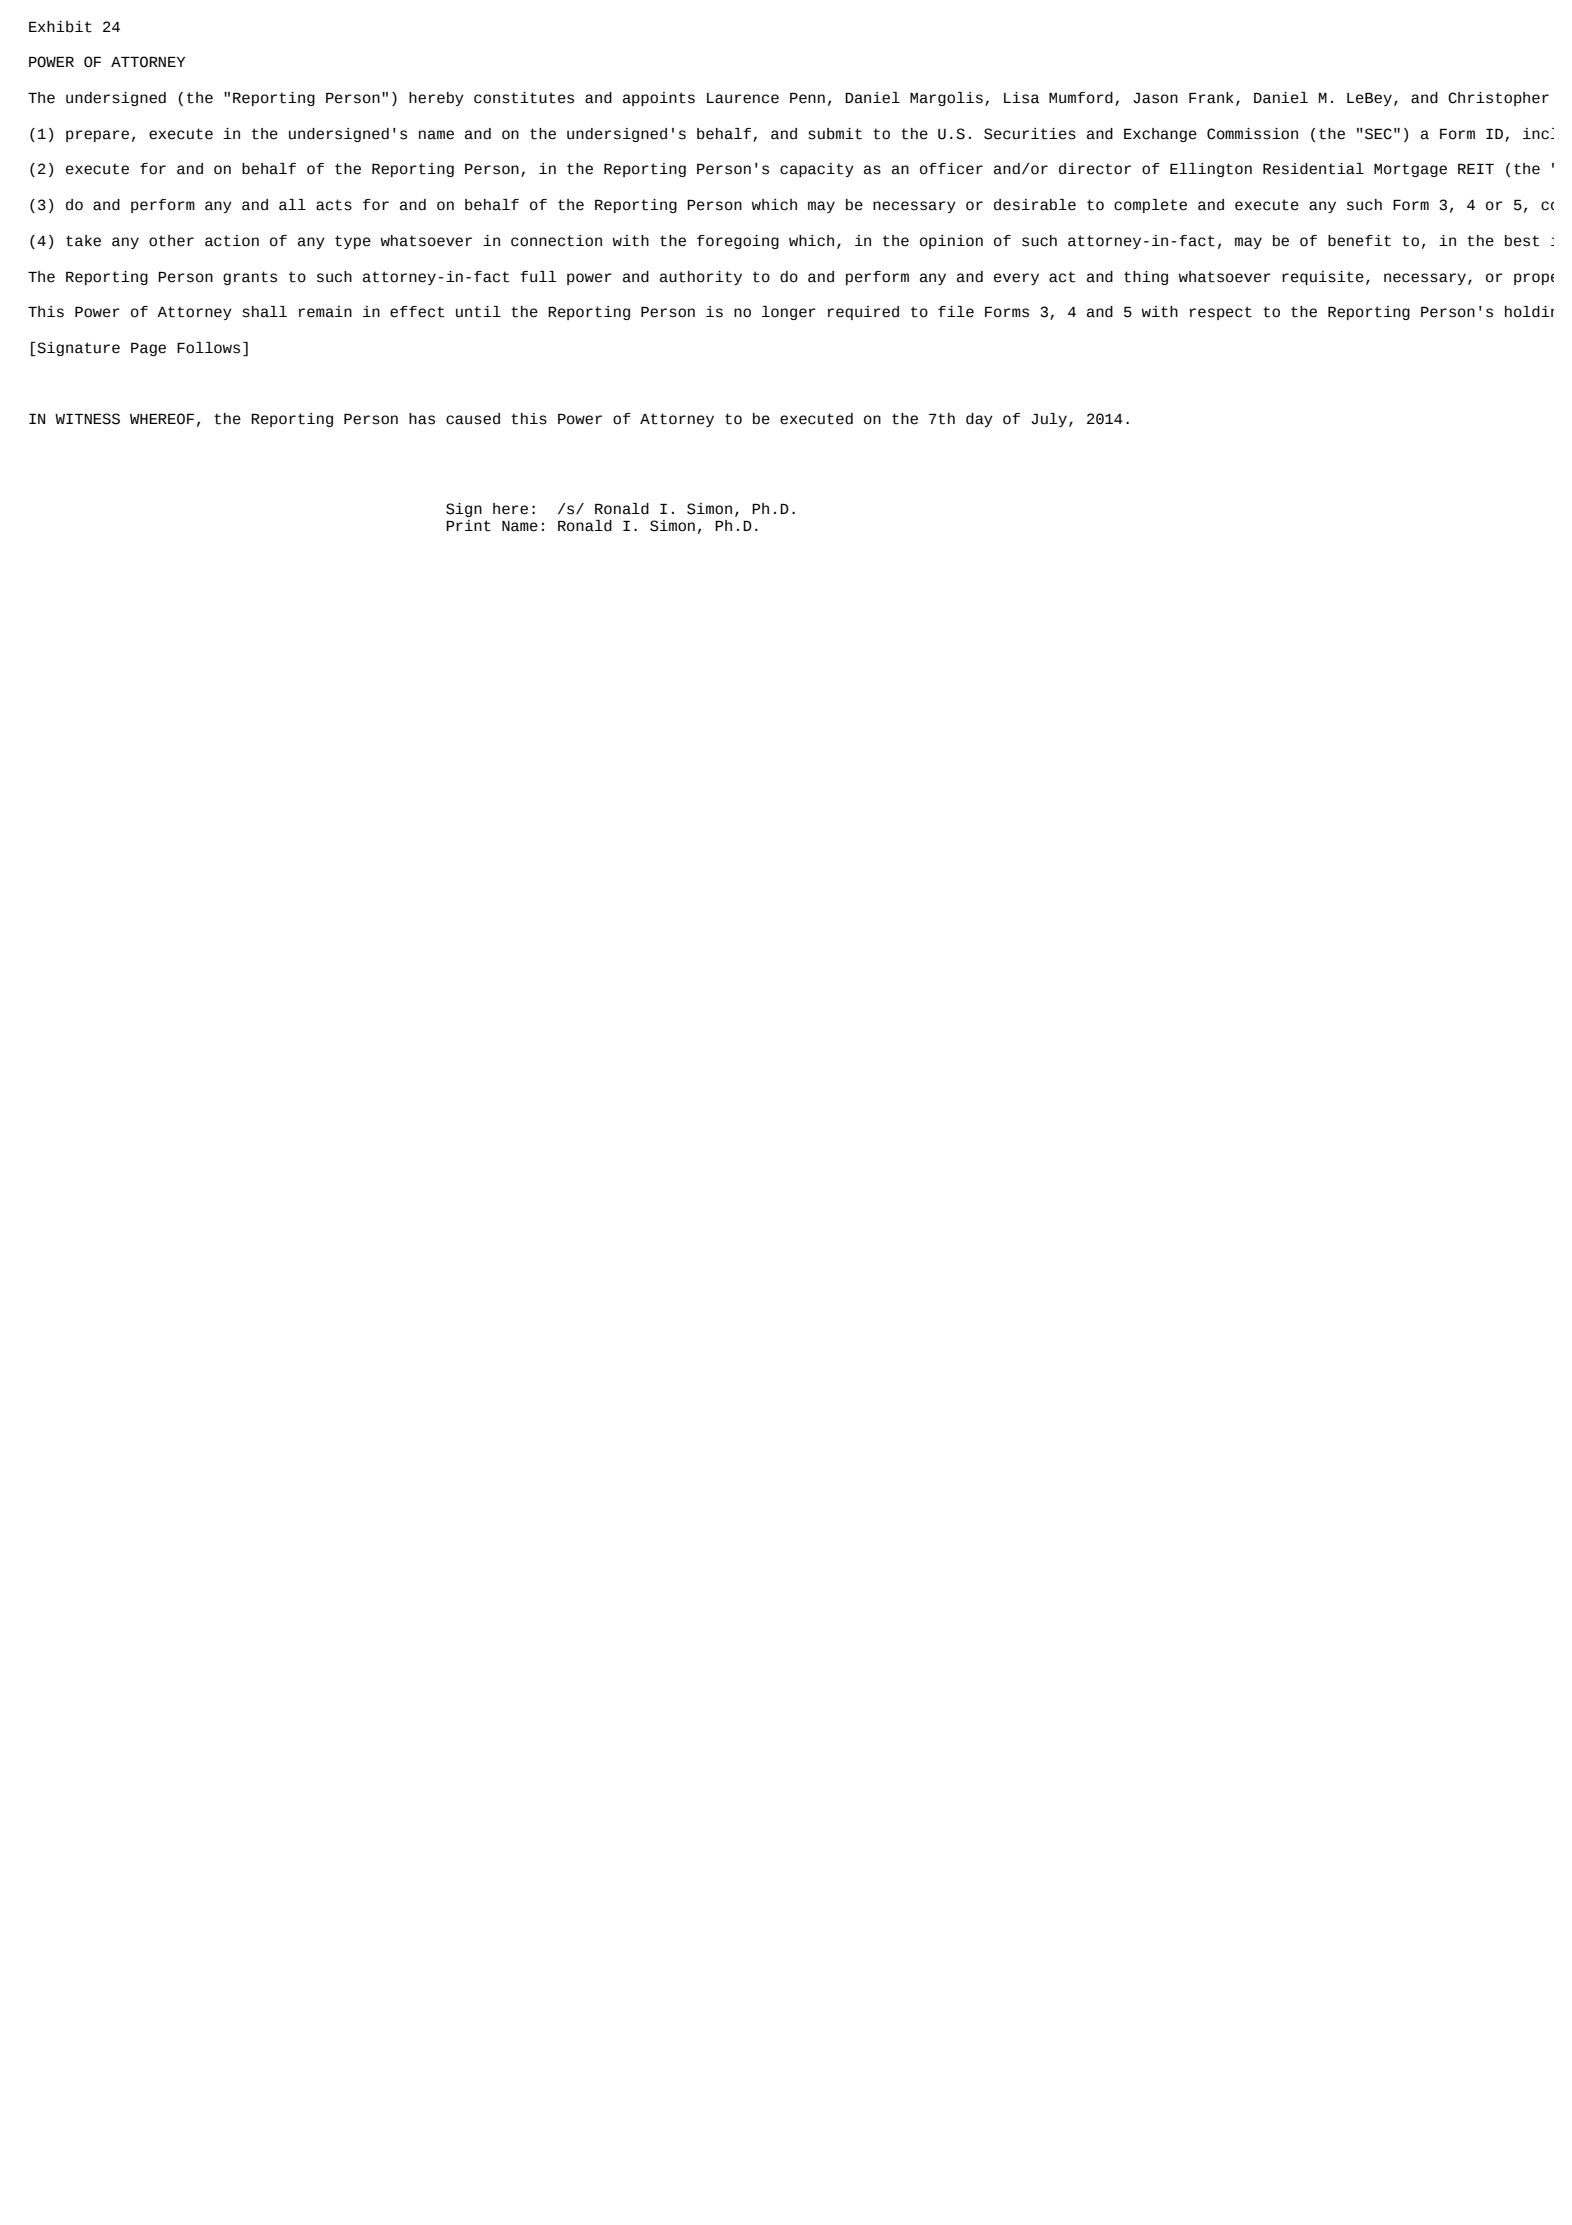 This page has width=1572, height=2225. Describe the element at coordinates (250, 278) in the page. I see `grants` at that location.
